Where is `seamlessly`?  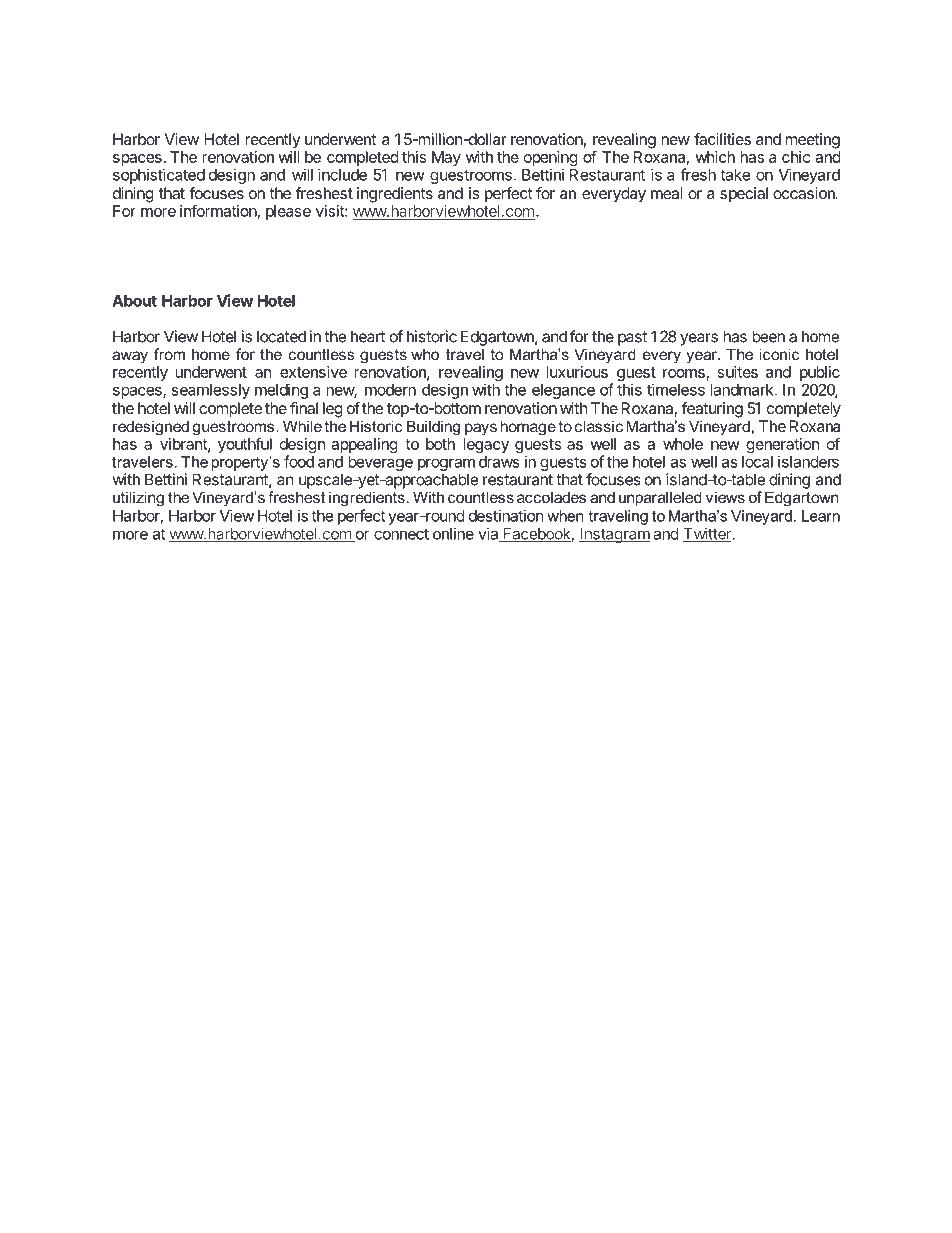
seamlessly is located at coordinates (210, 391).
